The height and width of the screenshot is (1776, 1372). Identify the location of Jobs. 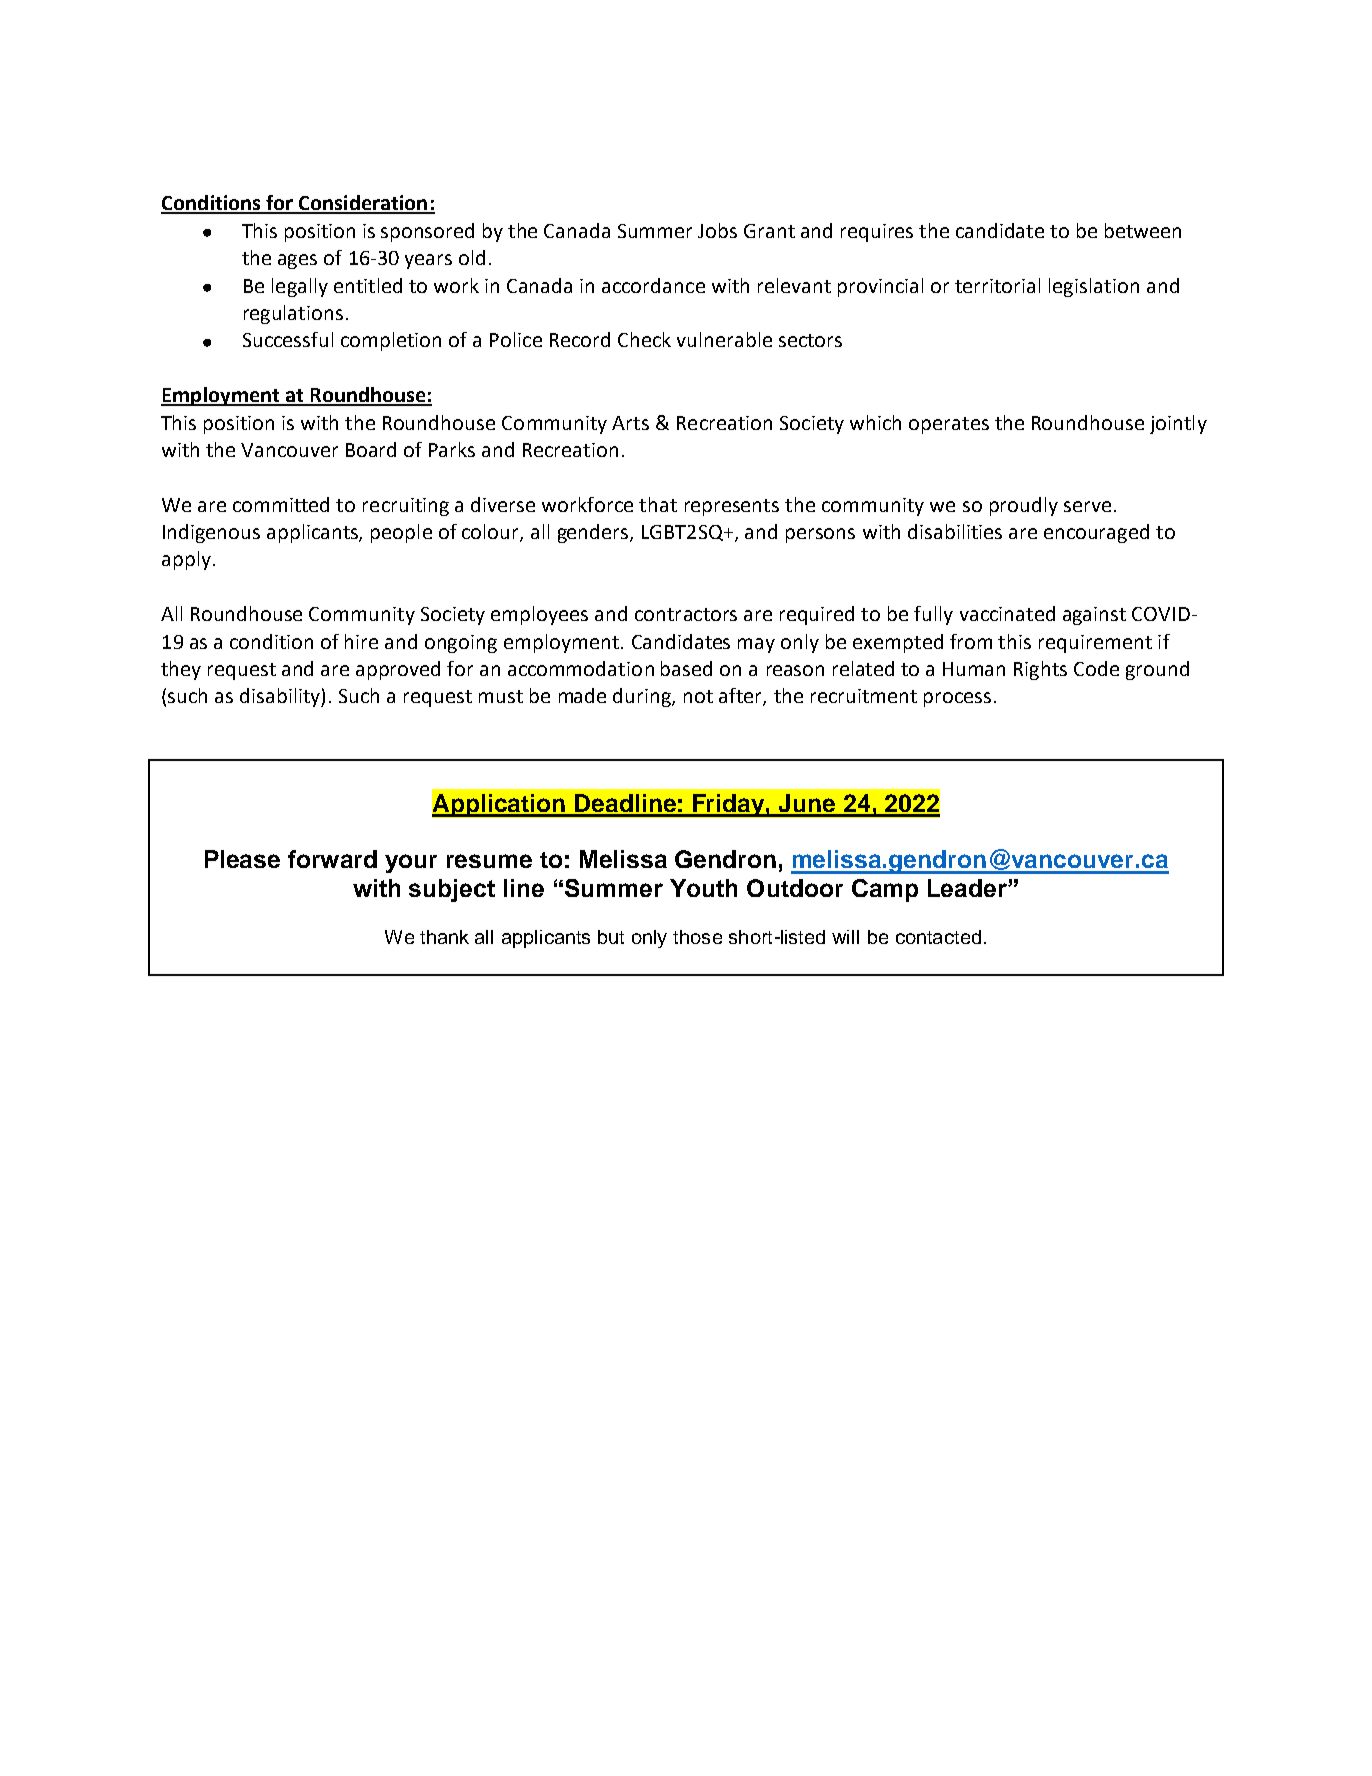
(717, 230).
